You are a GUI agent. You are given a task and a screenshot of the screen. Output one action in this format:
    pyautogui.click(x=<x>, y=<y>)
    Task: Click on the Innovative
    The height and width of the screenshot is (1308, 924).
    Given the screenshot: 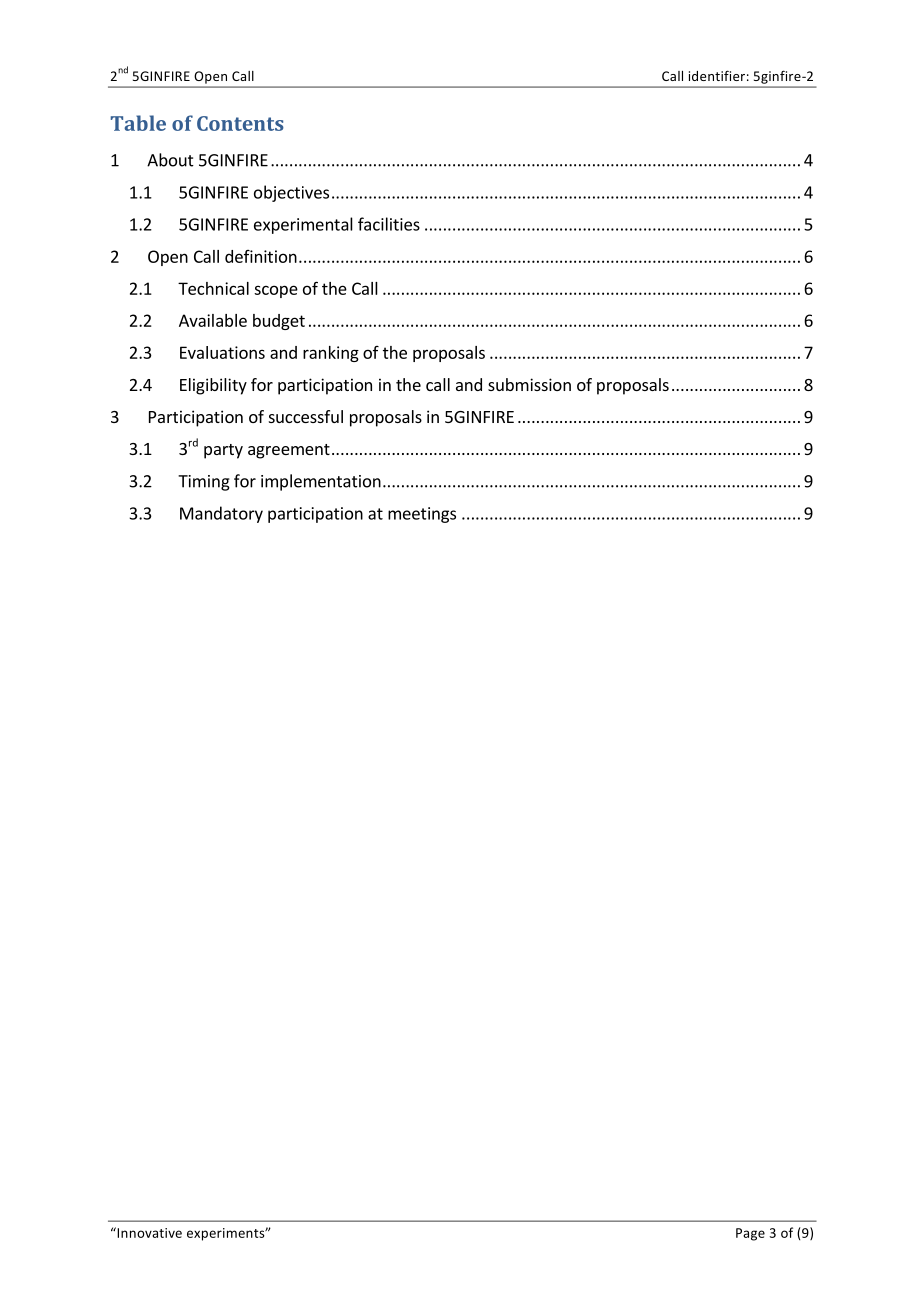 What is the action you would take?
    pyautogui.click(x=148, y=1232)
